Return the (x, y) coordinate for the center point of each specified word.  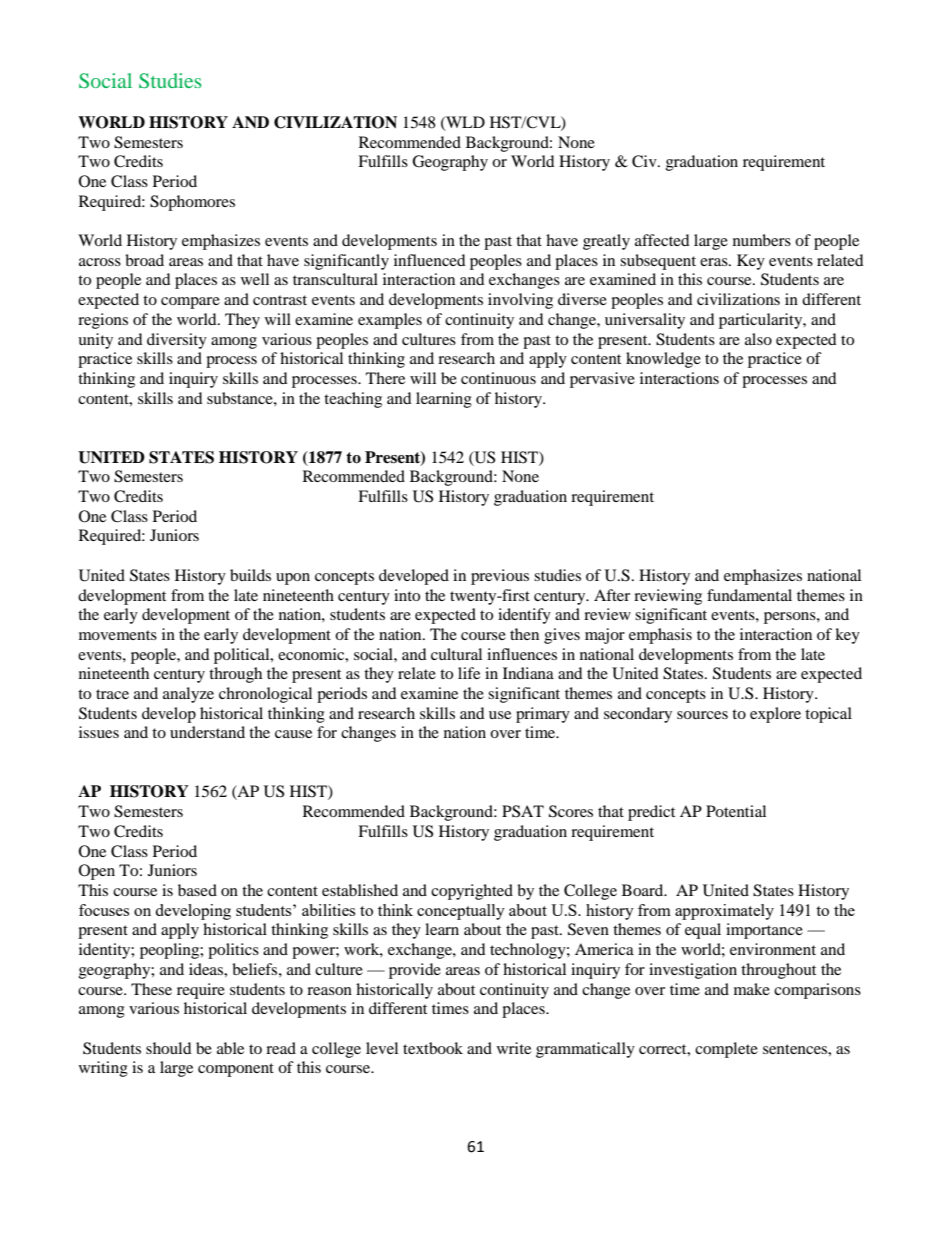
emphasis (660, 636)
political (243, 656)
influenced (430, 260)
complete (726, 1050)
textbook (433, 1048)
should (169, 1048)
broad (144, 260)
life (469, 673)
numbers (762, 240)
